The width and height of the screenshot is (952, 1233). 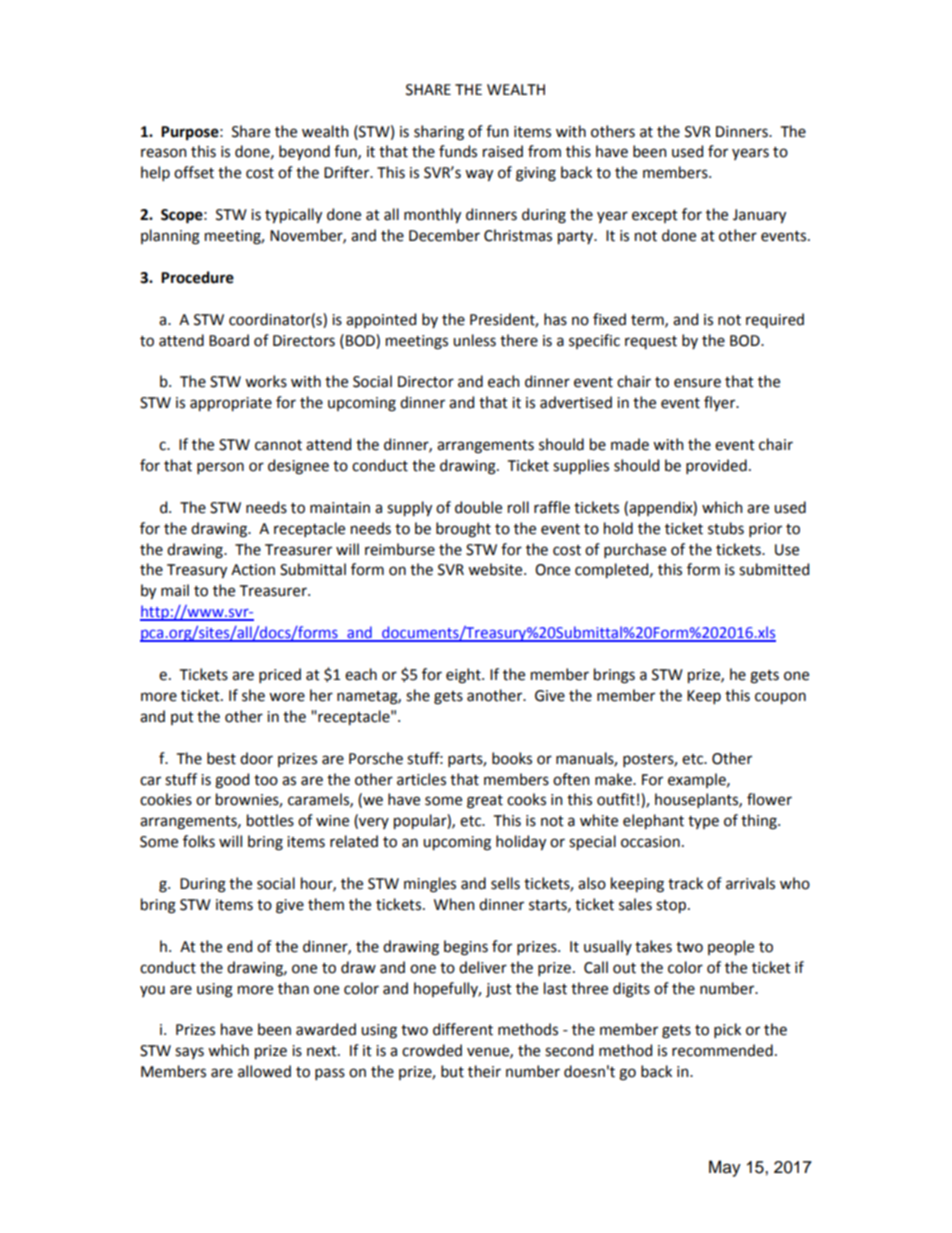 I want to click on coupon, so click(x=780, y=698).
